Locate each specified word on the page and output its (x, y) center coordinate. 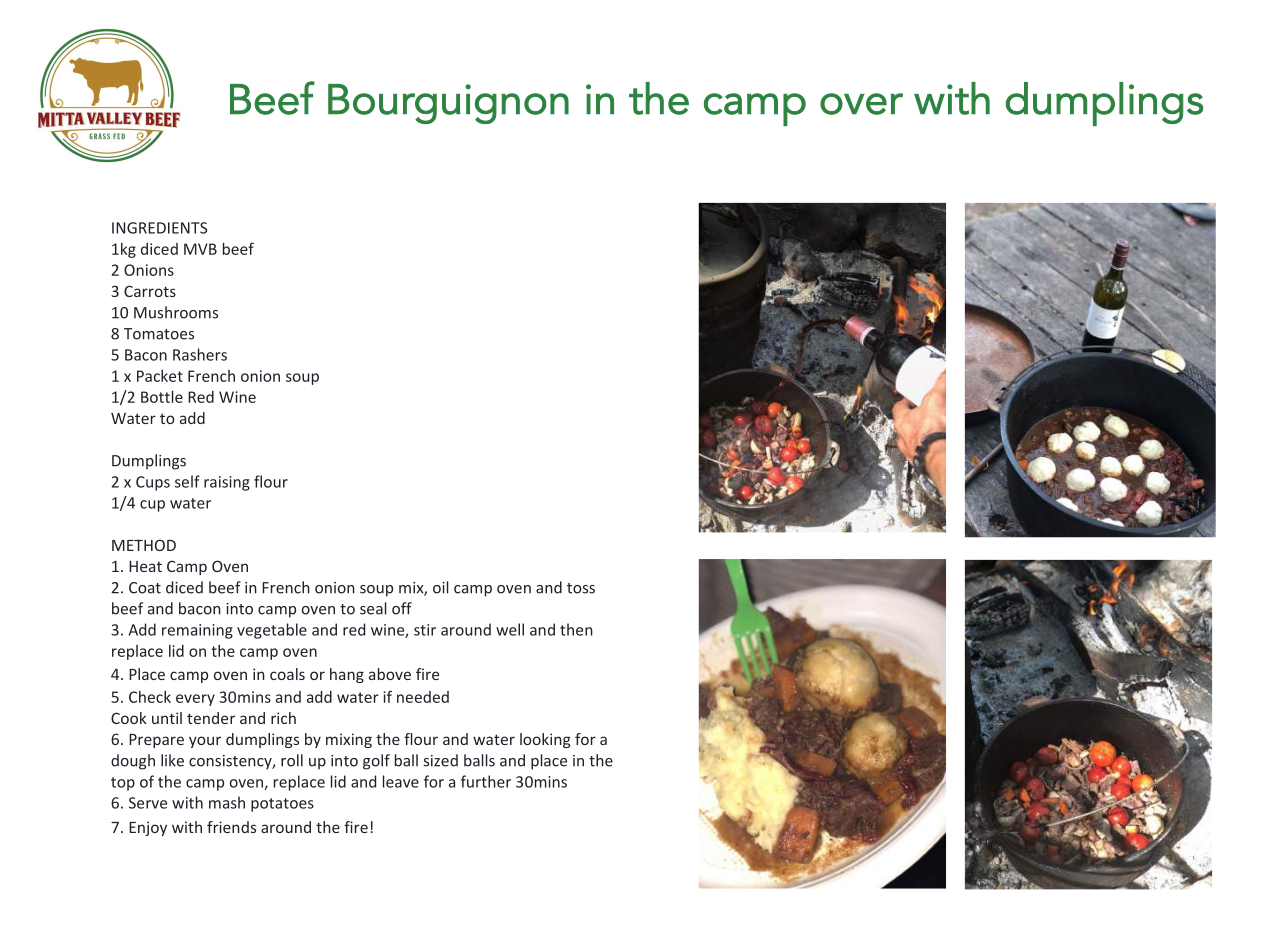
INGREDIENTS (159, 228)
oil (441, 587)
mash (227, 802)
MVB (200, 249)
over (861, 104)
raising (227, 483)
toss (581, 588)
